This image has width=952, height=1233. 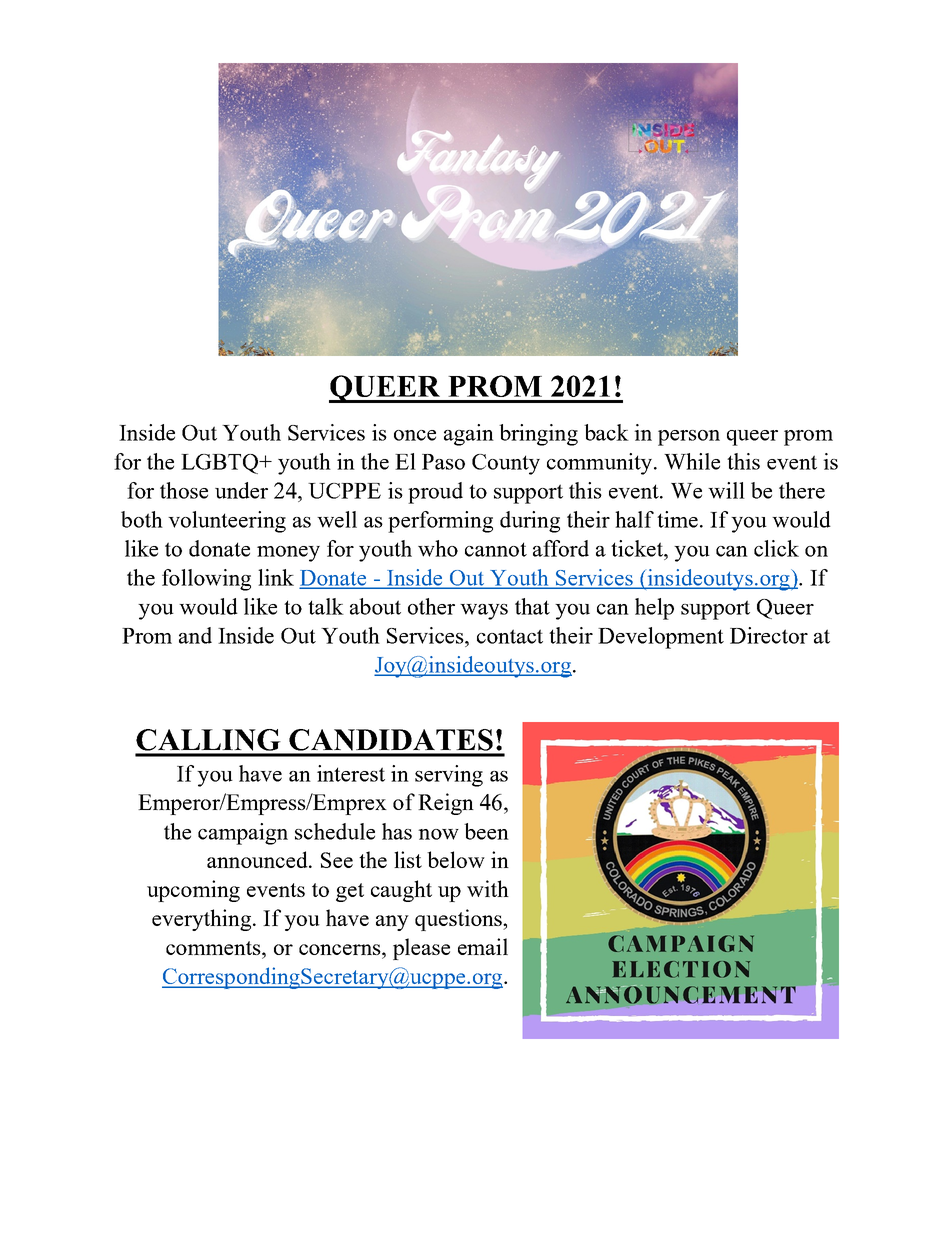 I want to click on talk, so click(x=326, y=606).
